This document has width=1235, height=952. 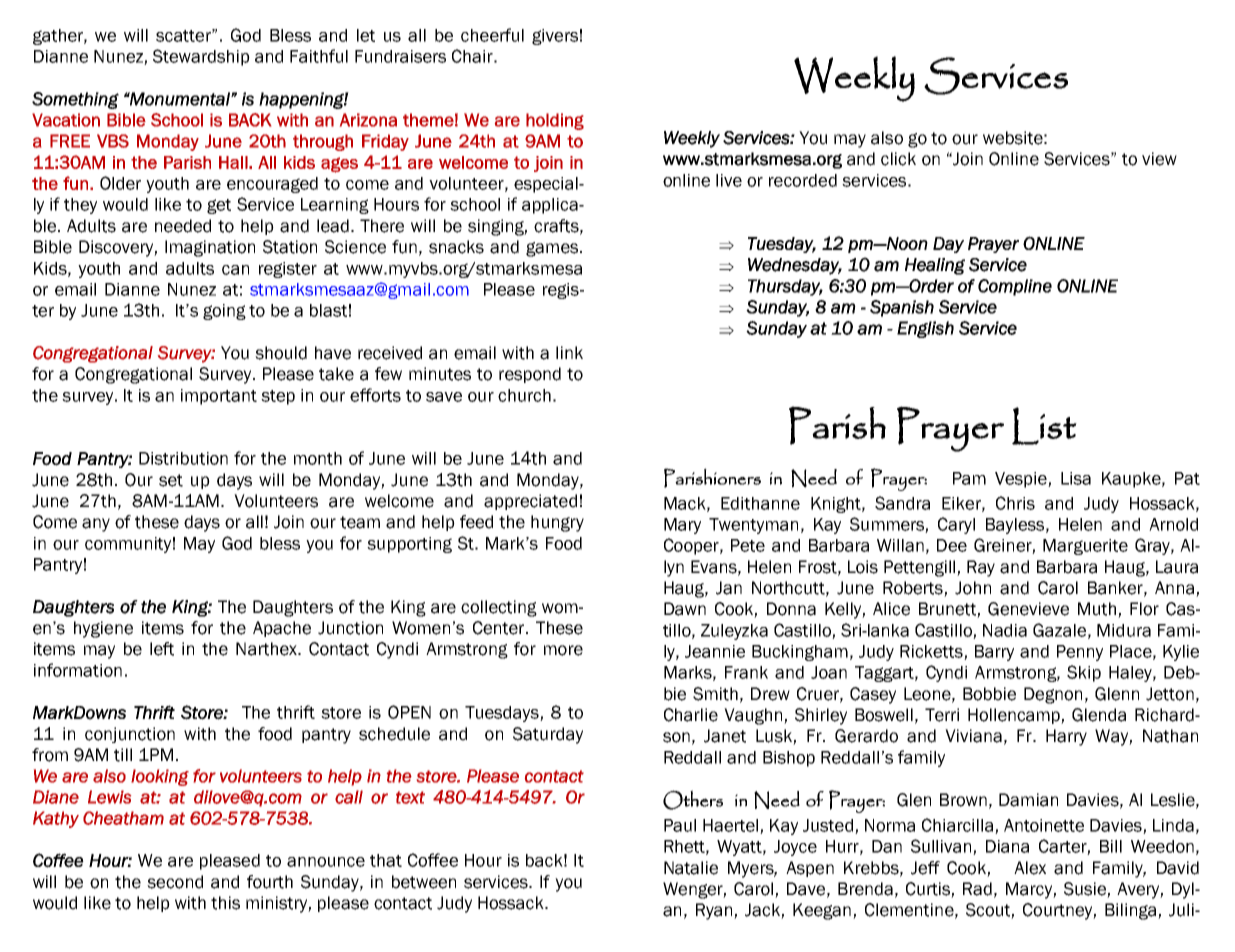 What do you see at coordinates (492, 35) in the document?
I see `cheerful` at bounding box center [492, 35].
